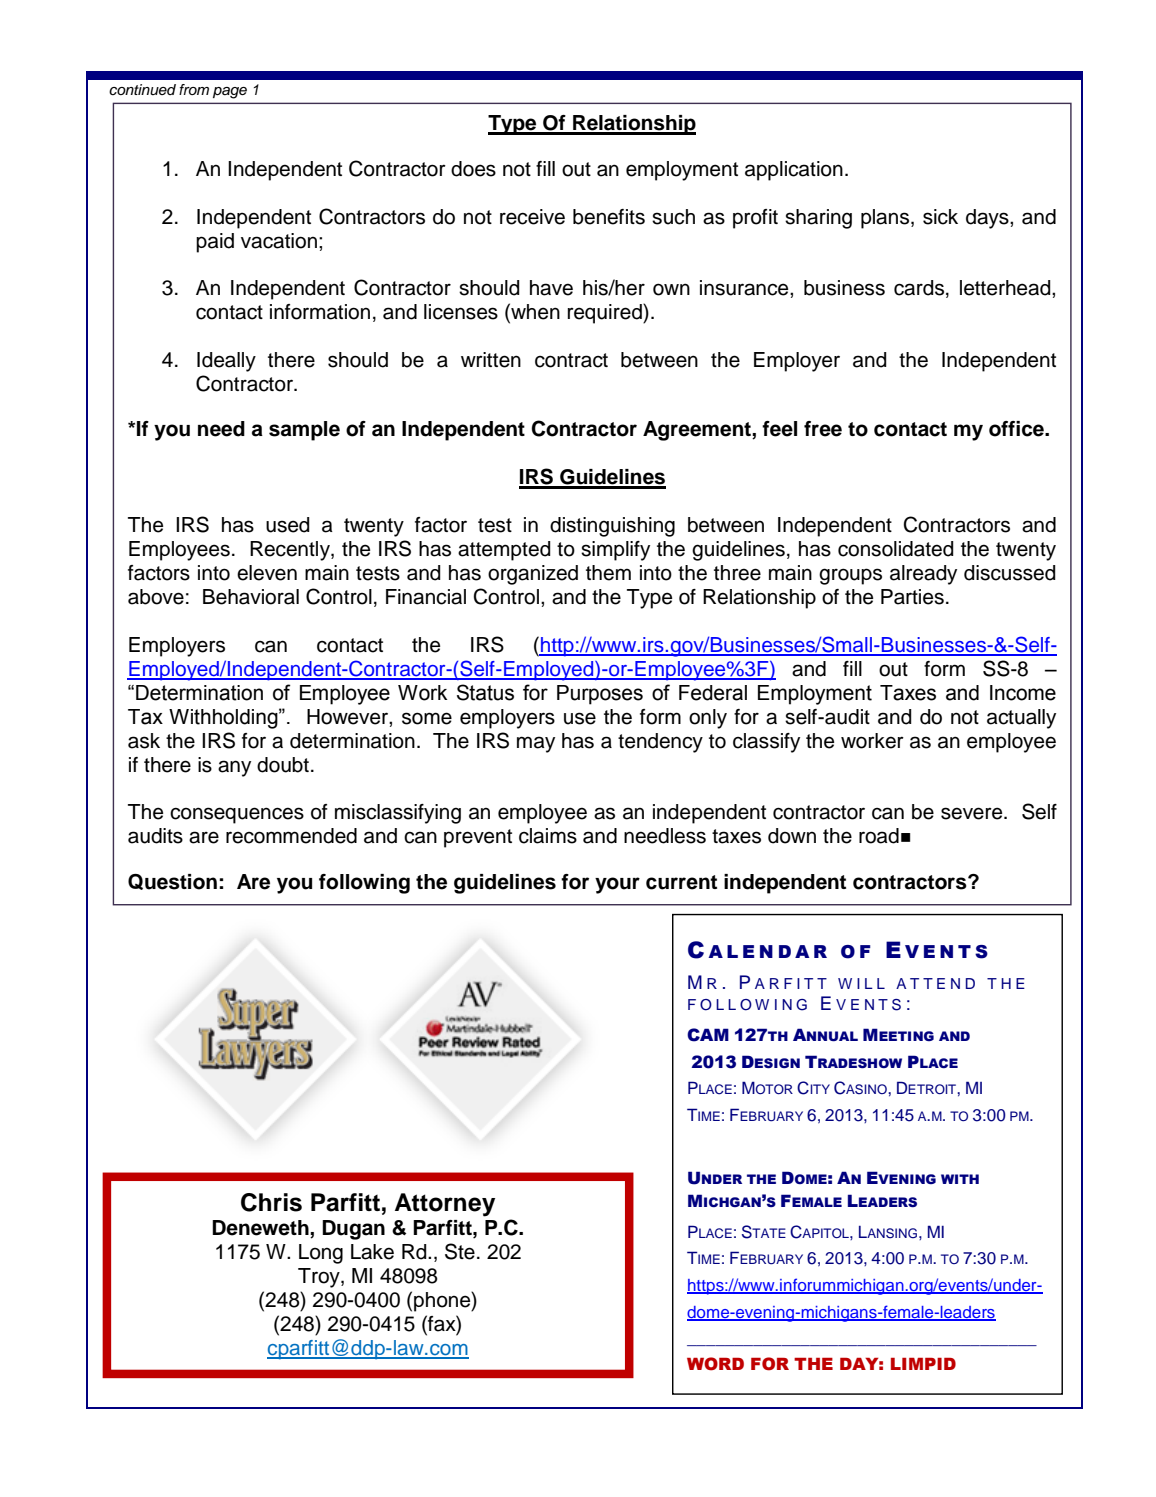 The height and width of the page is (1497, 1156). I want to click on Troy, so click(320, 1278).
